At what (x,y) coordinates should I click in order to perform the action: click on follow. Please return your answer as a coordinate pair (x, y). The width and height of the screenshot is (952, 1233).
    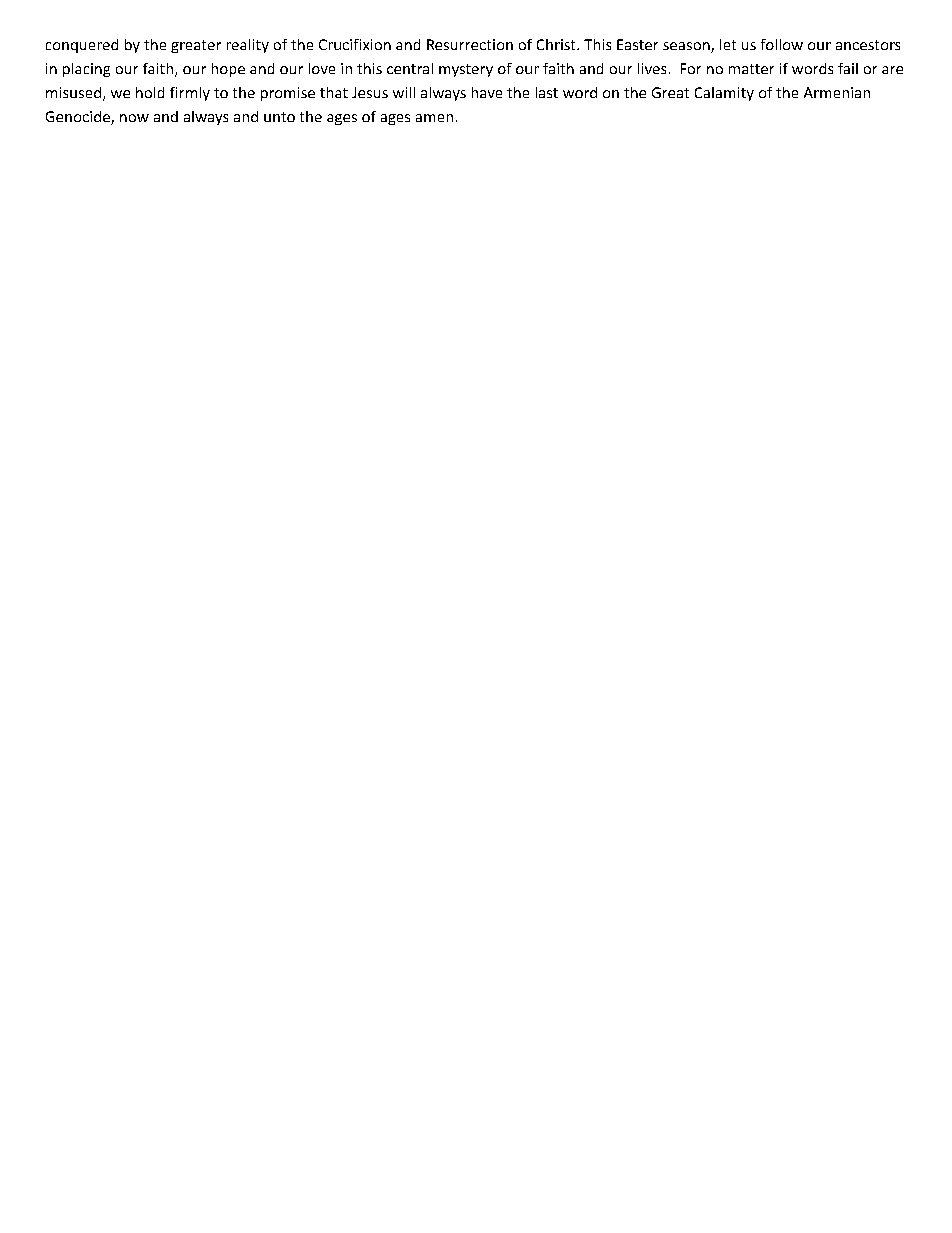
    Looking at the image, I should click on (782, 44).
